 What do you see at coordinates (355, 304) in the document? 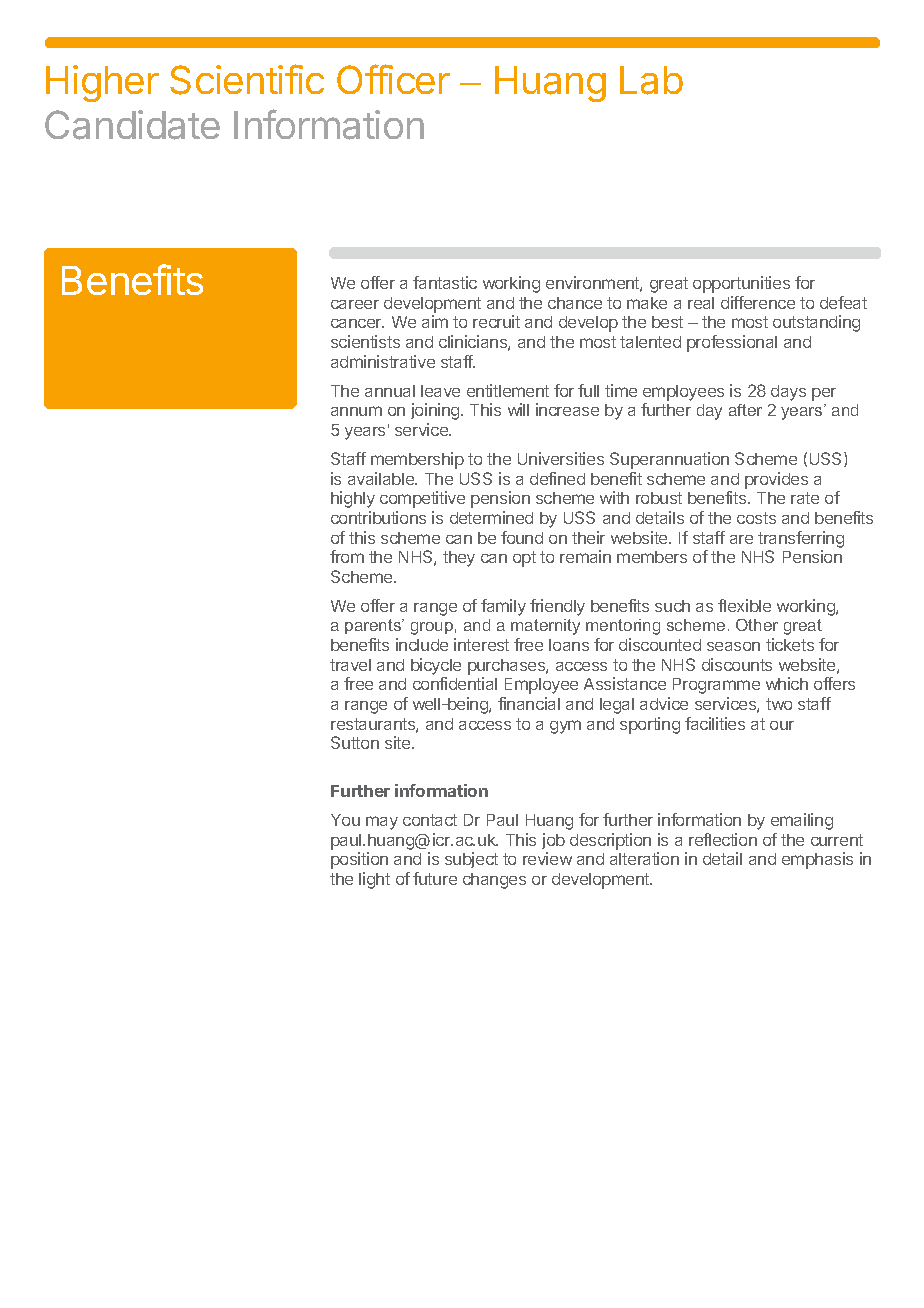
I see `career` at bounding box center [355, 304].
